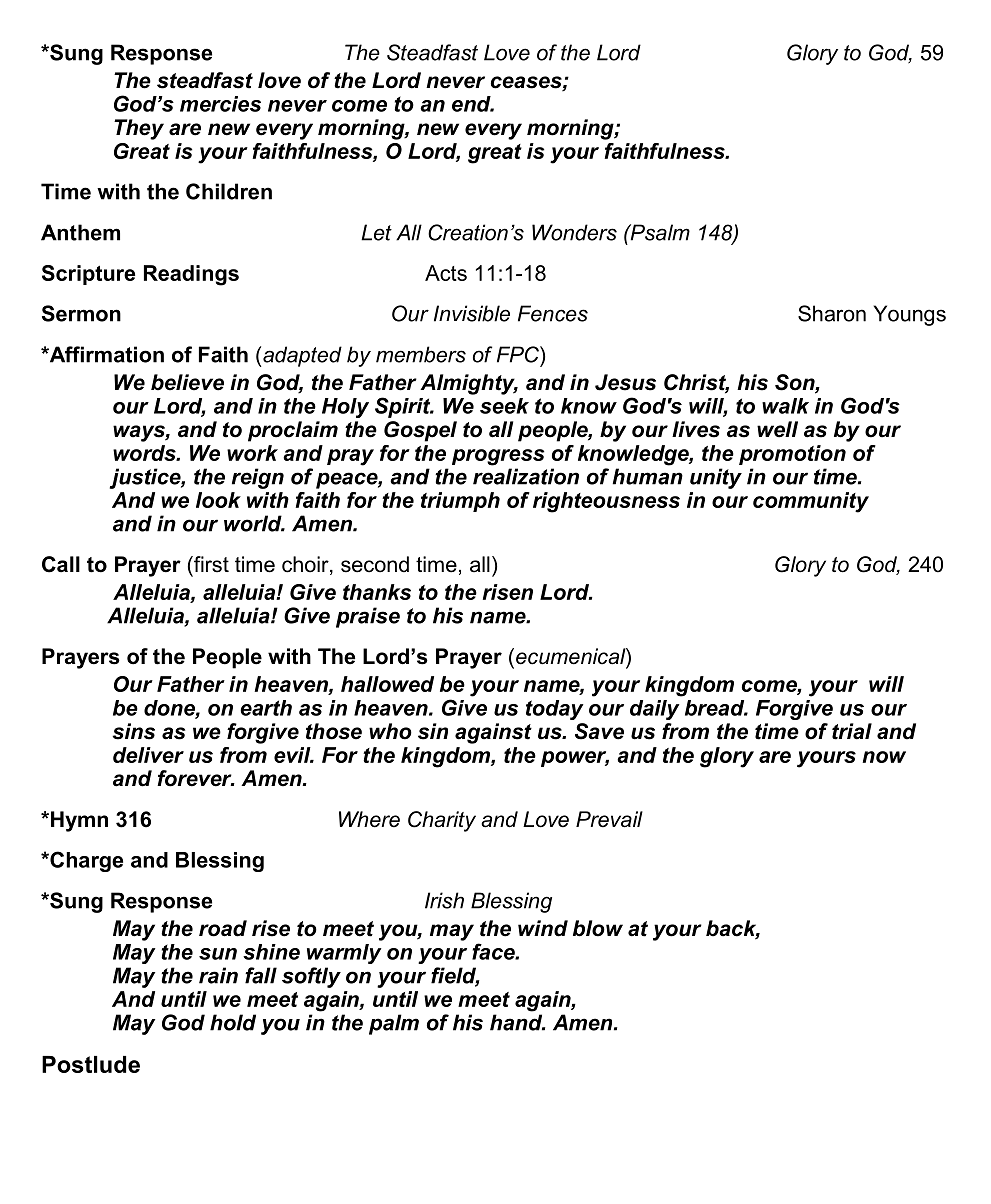 The height and width of the document is (1204, 991). Describe the element at coordinates (517, 1022) in the document. I see `hand` at that location.
